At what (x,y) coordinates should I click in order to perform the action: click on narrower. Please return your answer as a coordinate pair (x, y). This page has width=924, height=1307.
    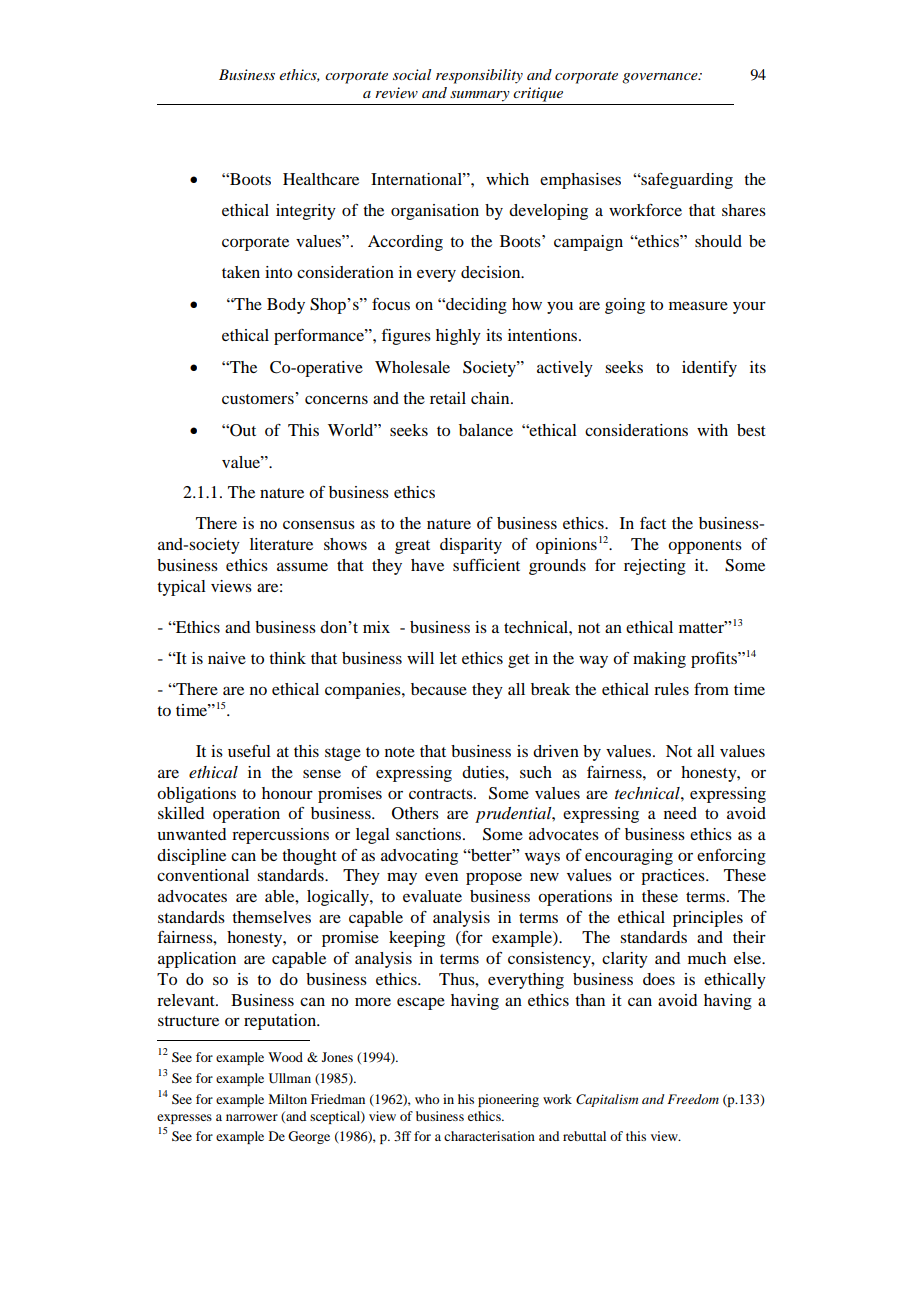
    Looking at the image, I should click on (252, 1117).
